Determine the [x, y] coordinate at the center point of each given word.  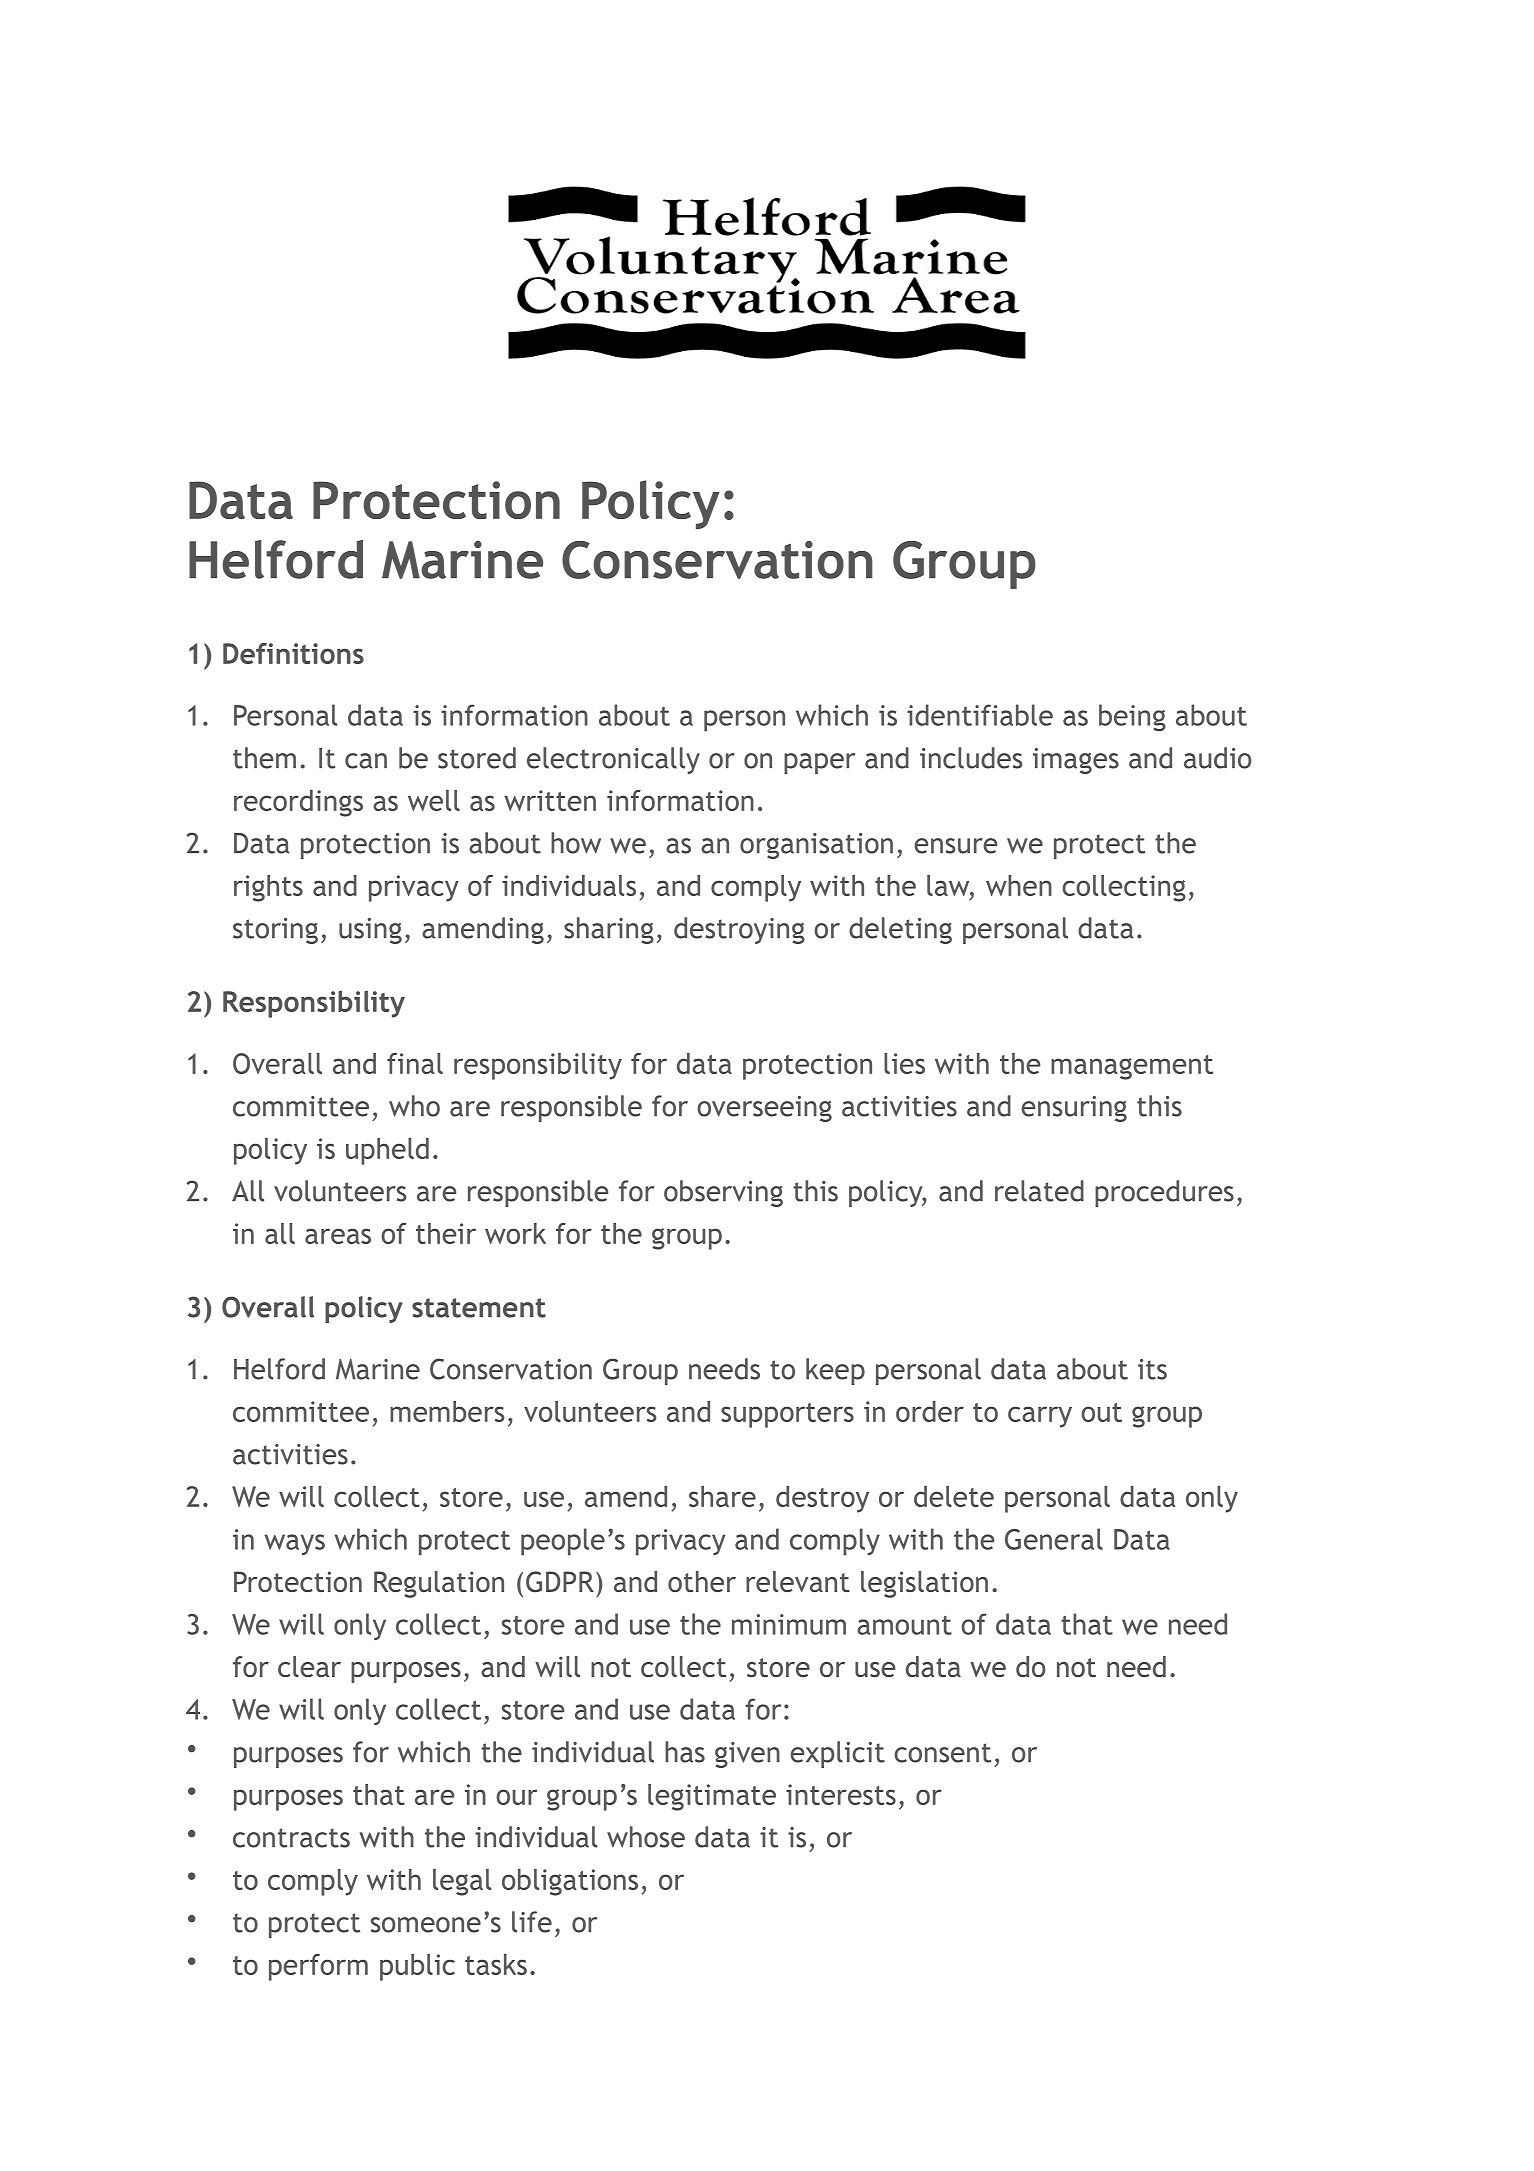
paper [819, 763]
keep [835, 1371]
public [417, 1967]
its [1152, 1369]
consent [942, 1753]
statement [479, 1308]
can [366, 761]
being [1132, 717]
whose [646, 1837]
